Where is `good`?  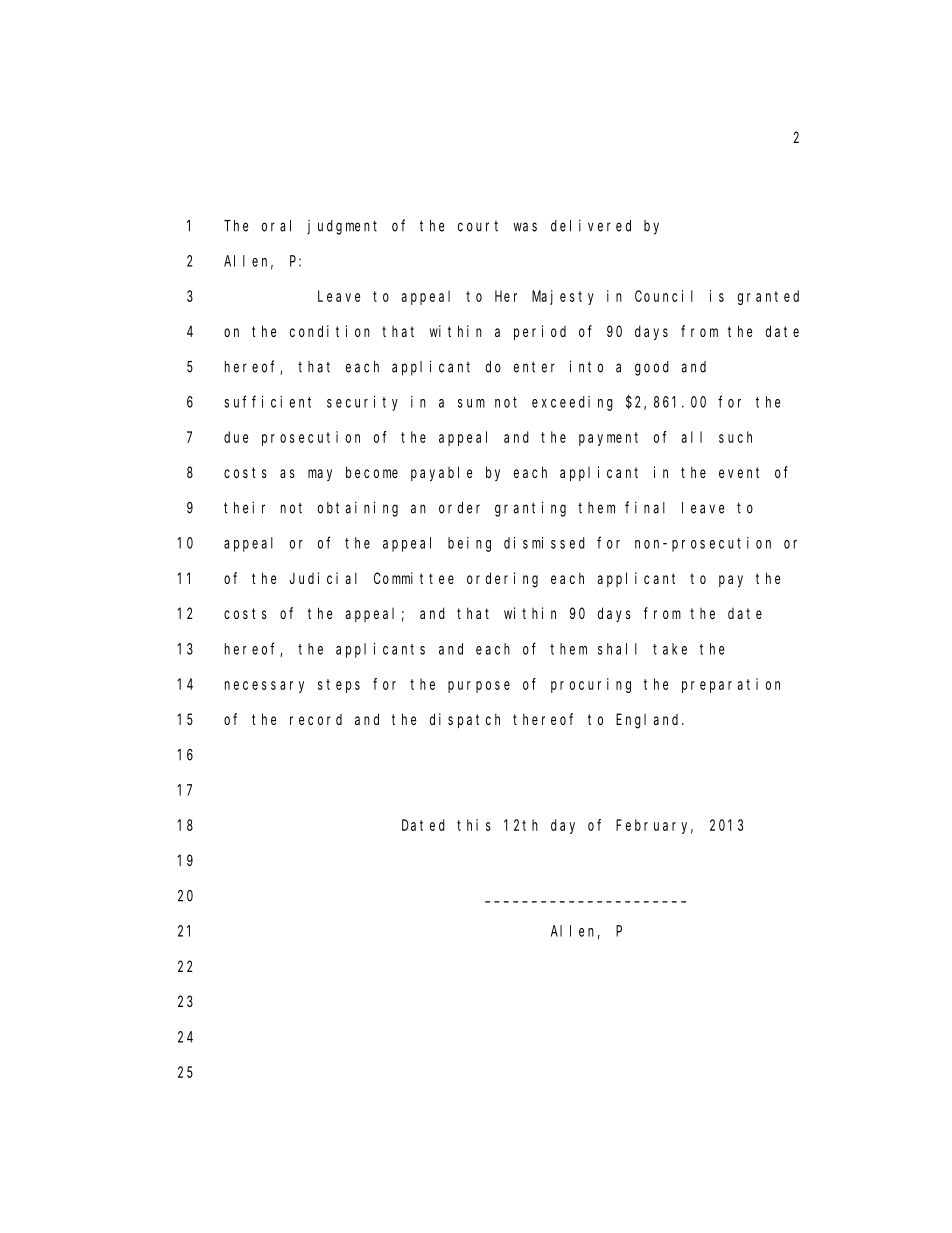
good is located at coordinates (652, 368).
